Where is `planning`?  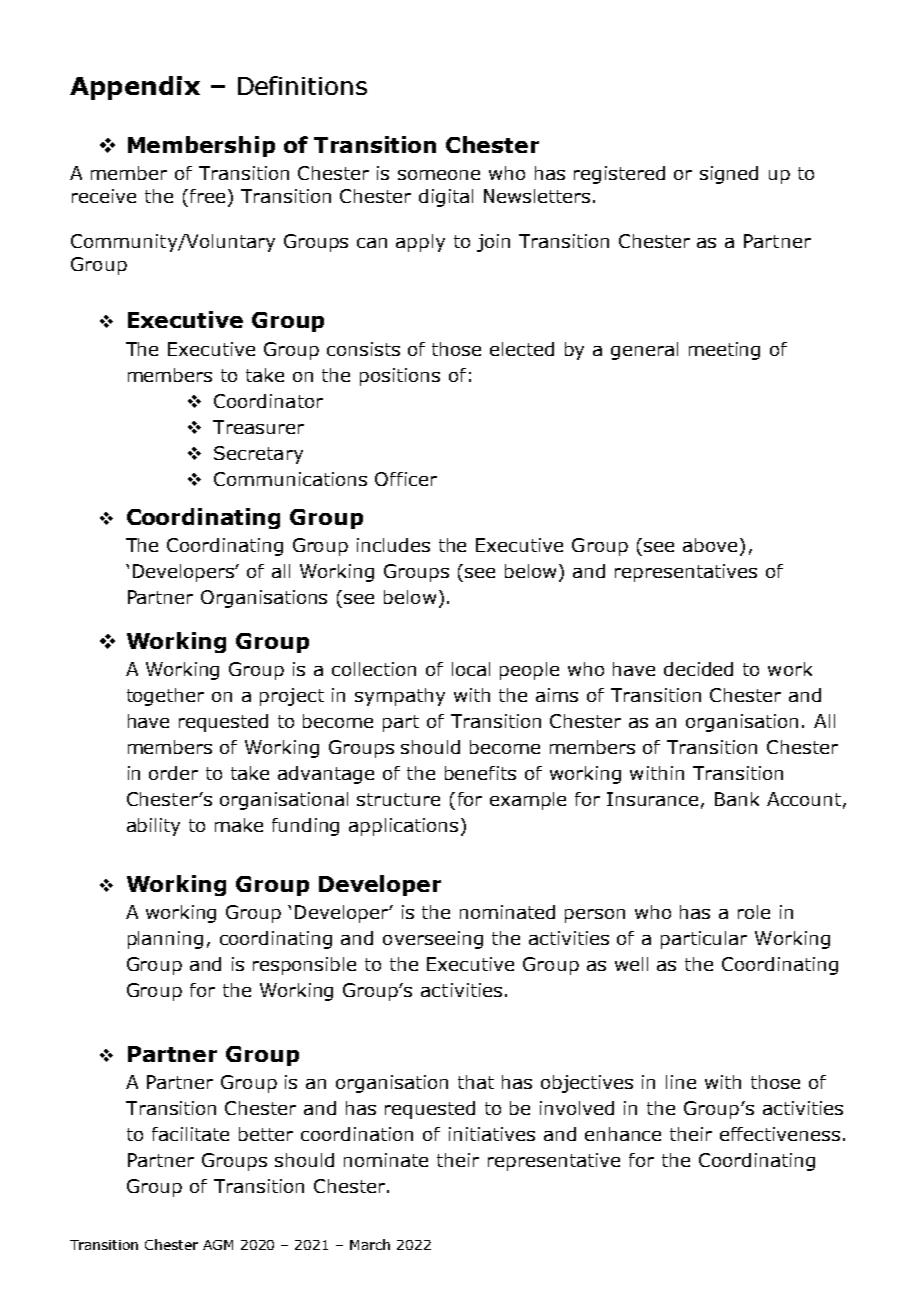 planning is located at coordinates (165, 940).
